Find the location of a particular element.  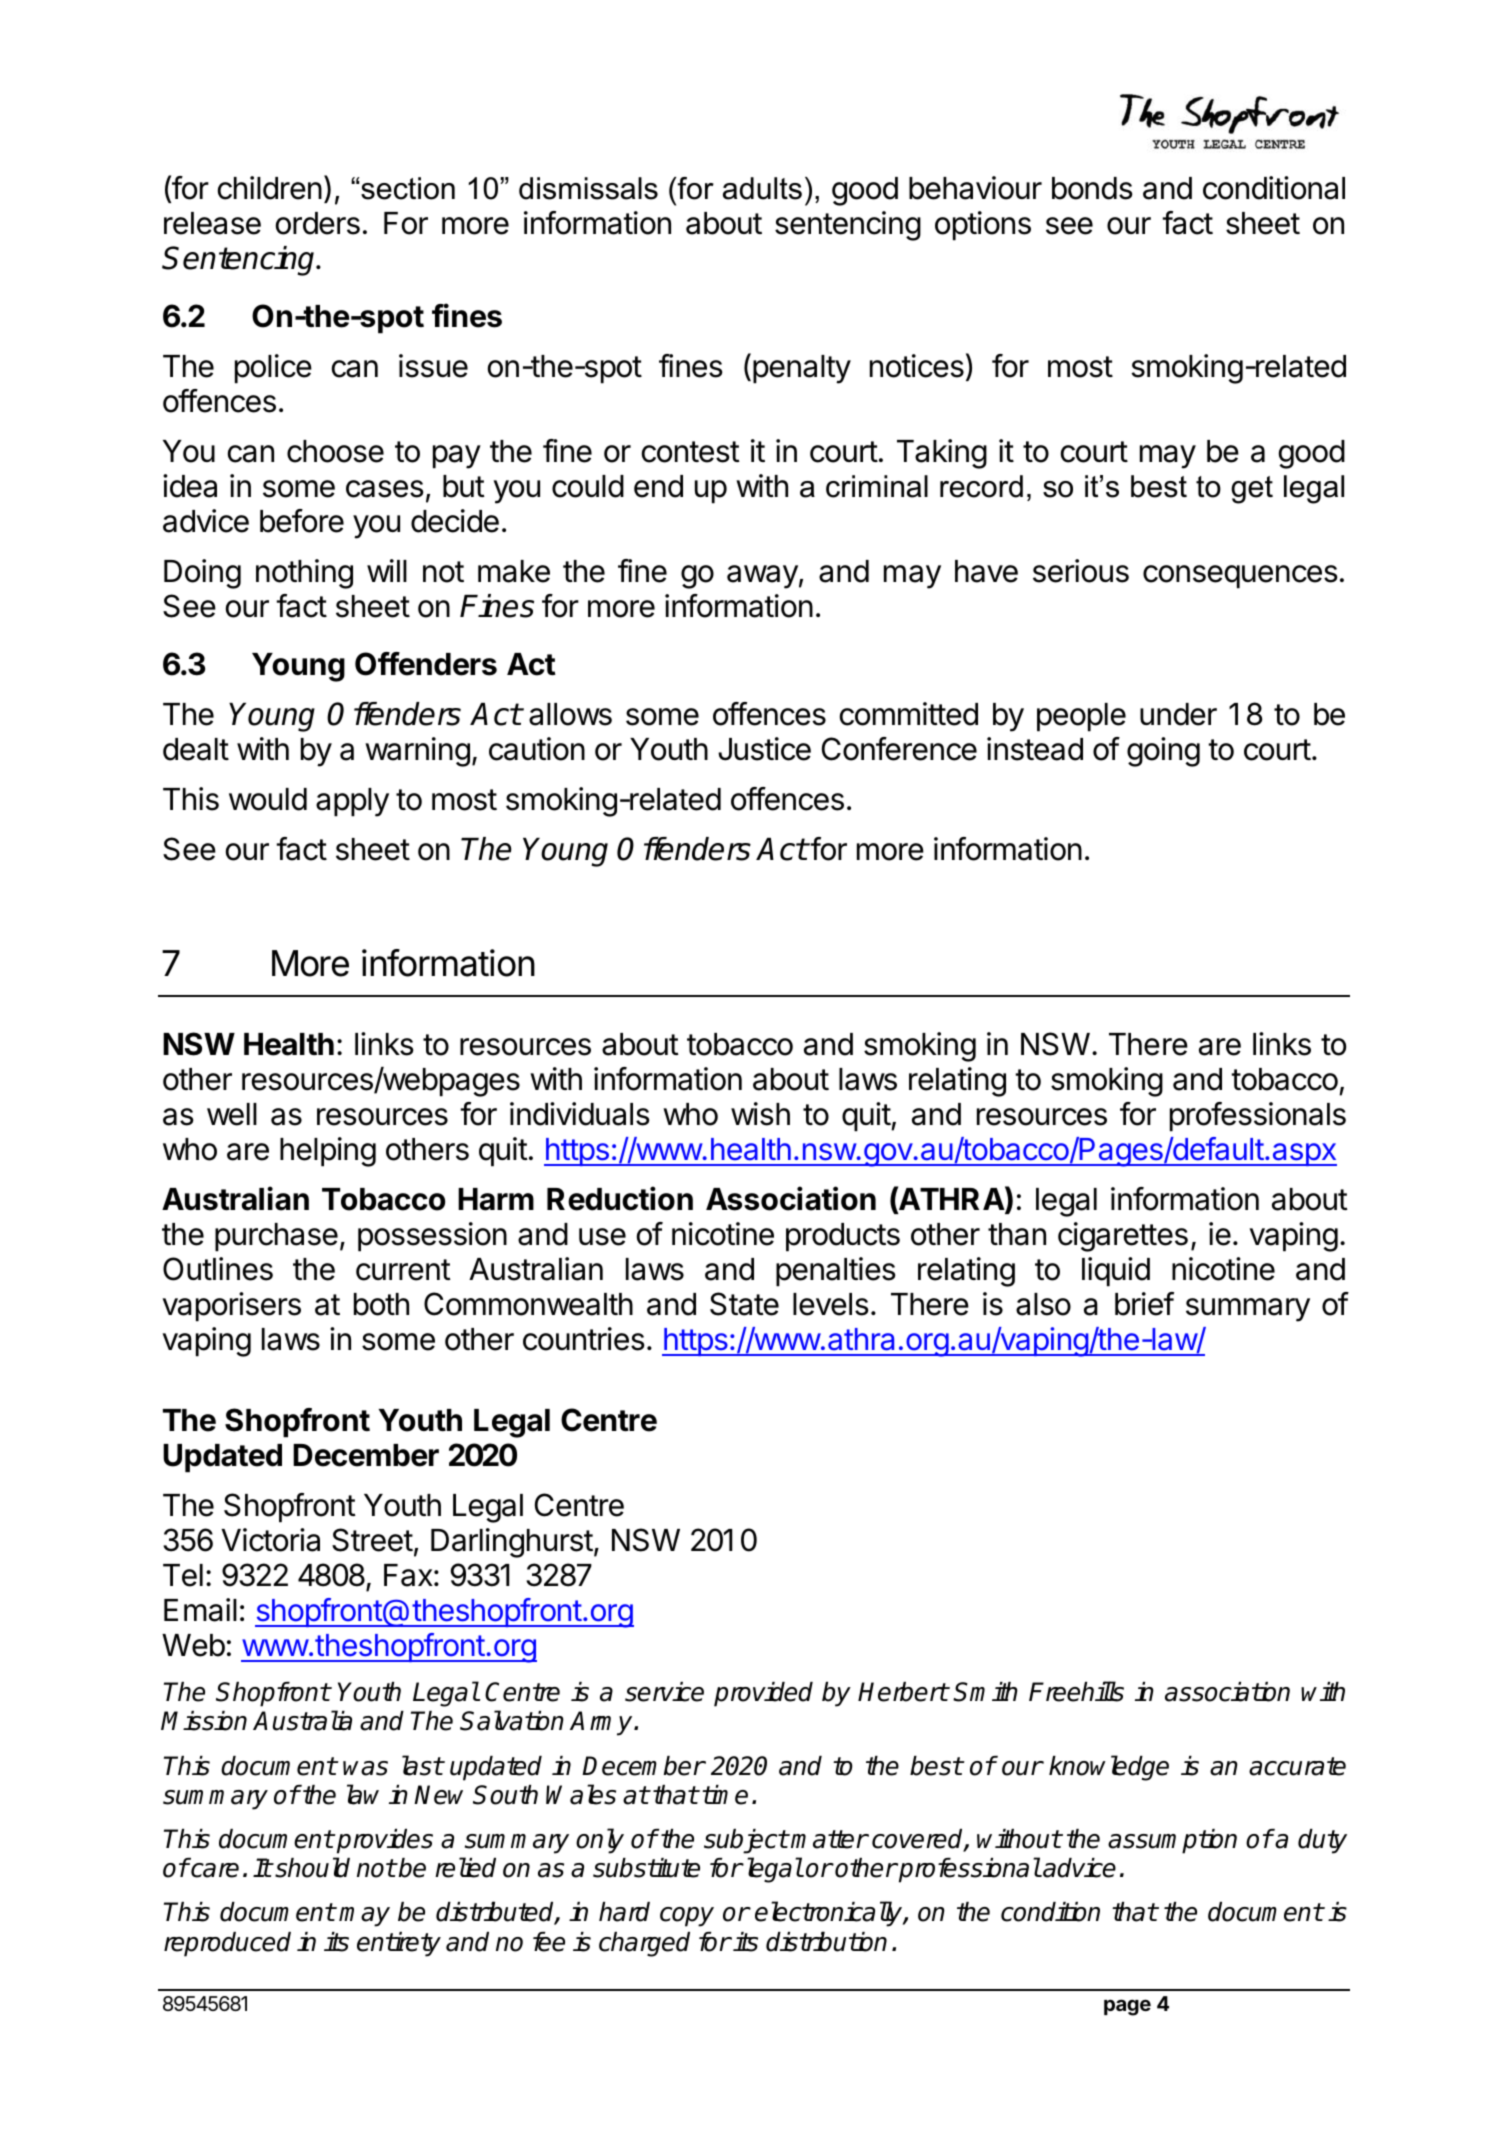

apply is located at coordinates (352, 802).
